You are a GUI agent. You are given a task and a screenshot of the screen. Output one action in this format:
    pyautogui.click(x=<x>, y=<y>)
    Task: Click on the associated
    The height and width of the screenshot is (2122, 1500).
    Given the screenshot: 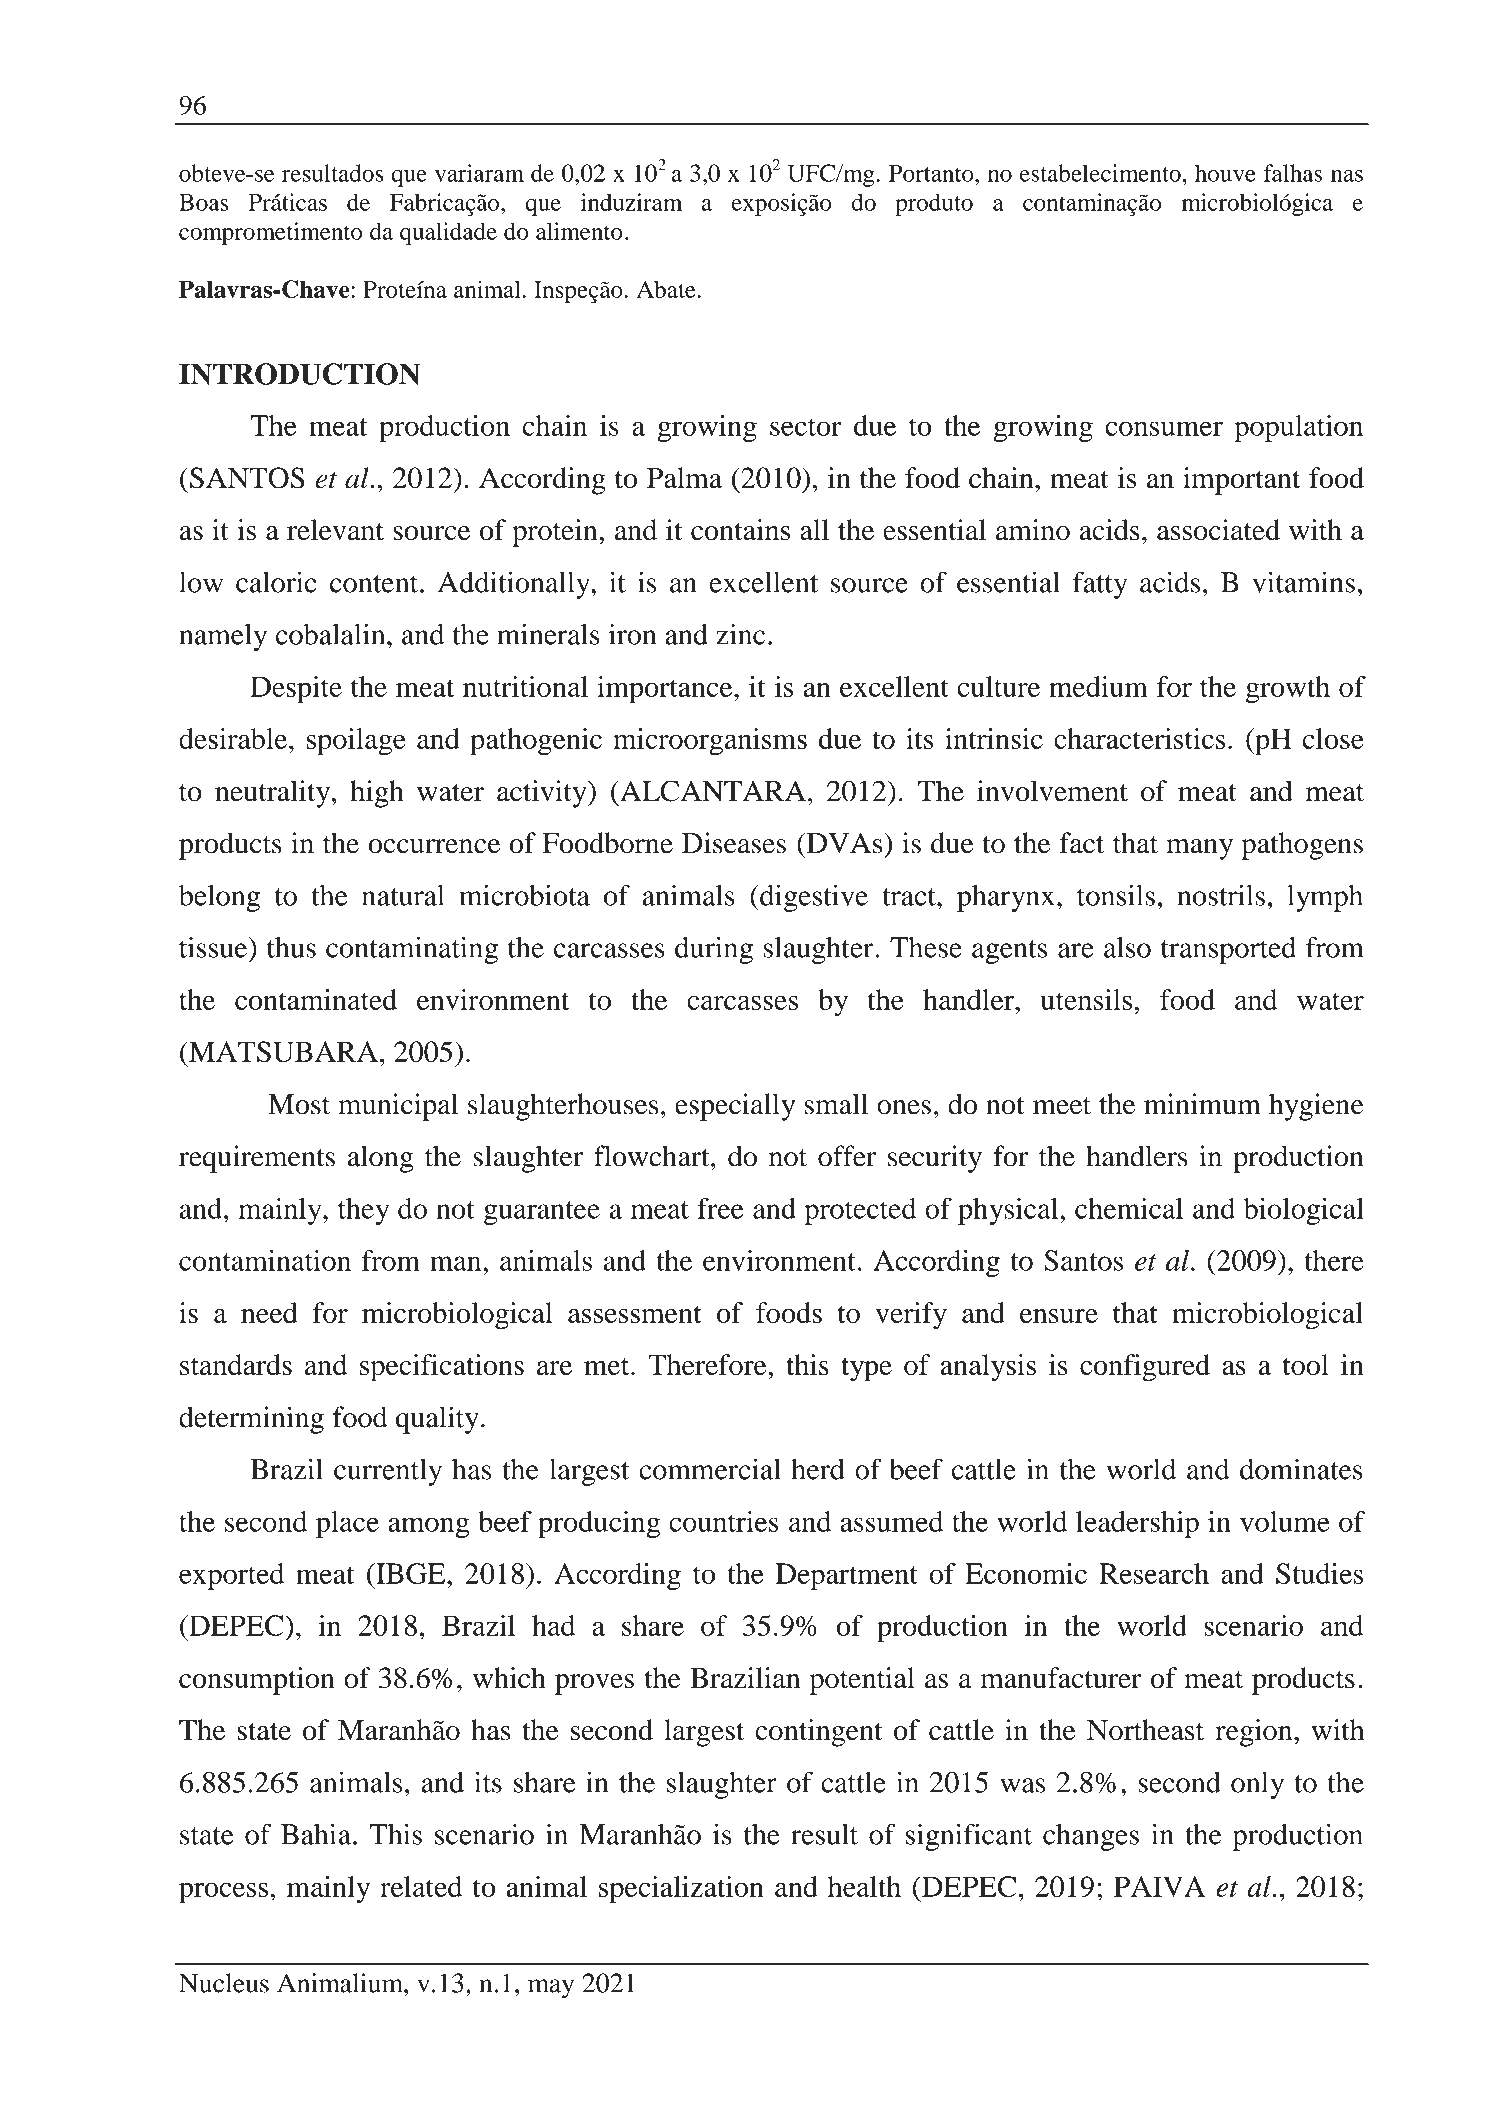 What is the action you would take?
    pyautogui.click(x=1218, y=530)
